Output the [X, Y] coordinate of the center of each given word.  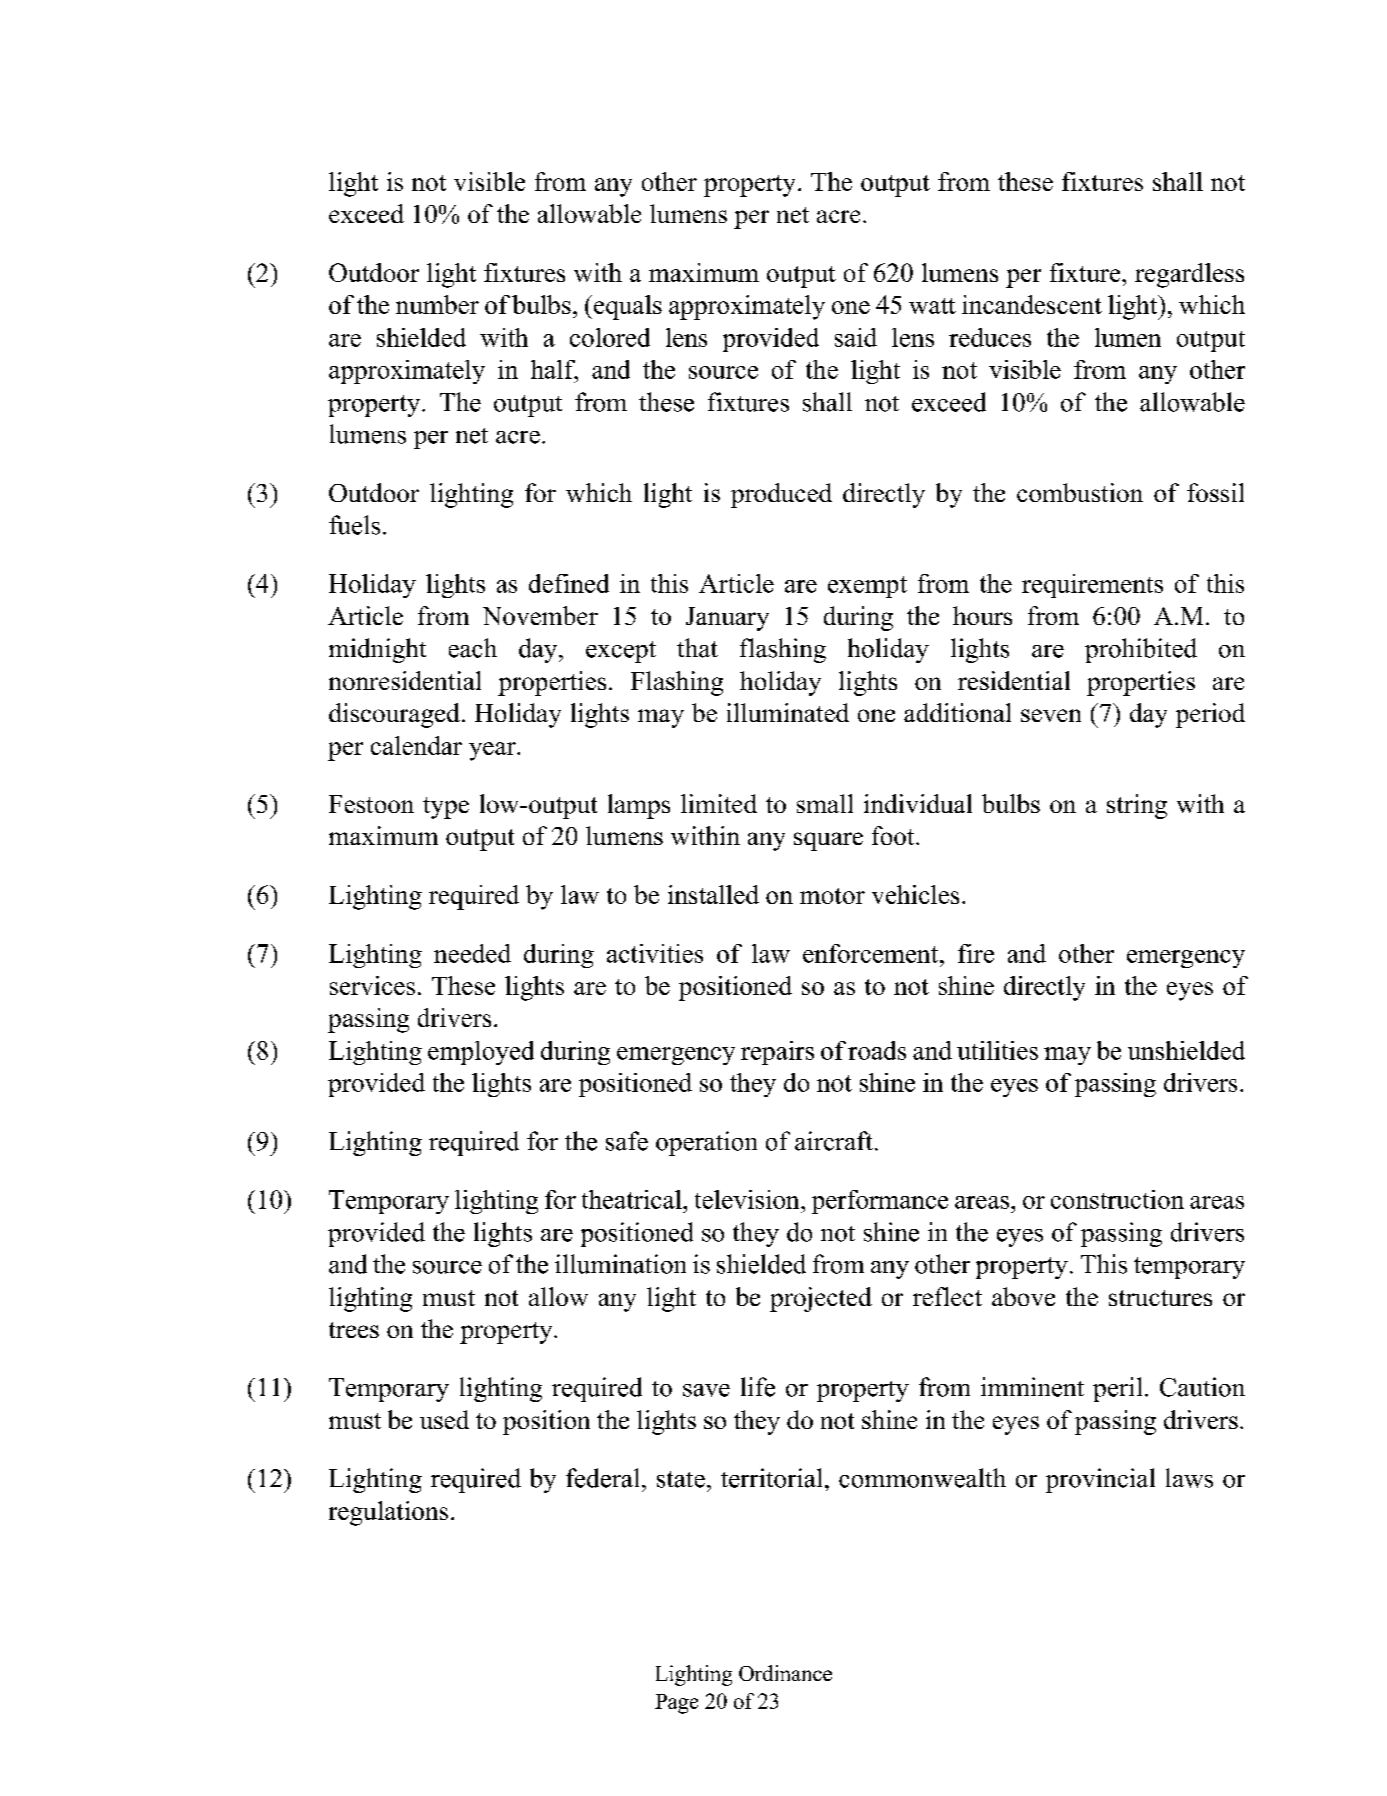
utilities [997, 1050]
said [856, 337]
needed [472, 953]
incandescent [1032, 304]
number [437, 304]
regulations [388, 1513]
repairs [777, 1053]
